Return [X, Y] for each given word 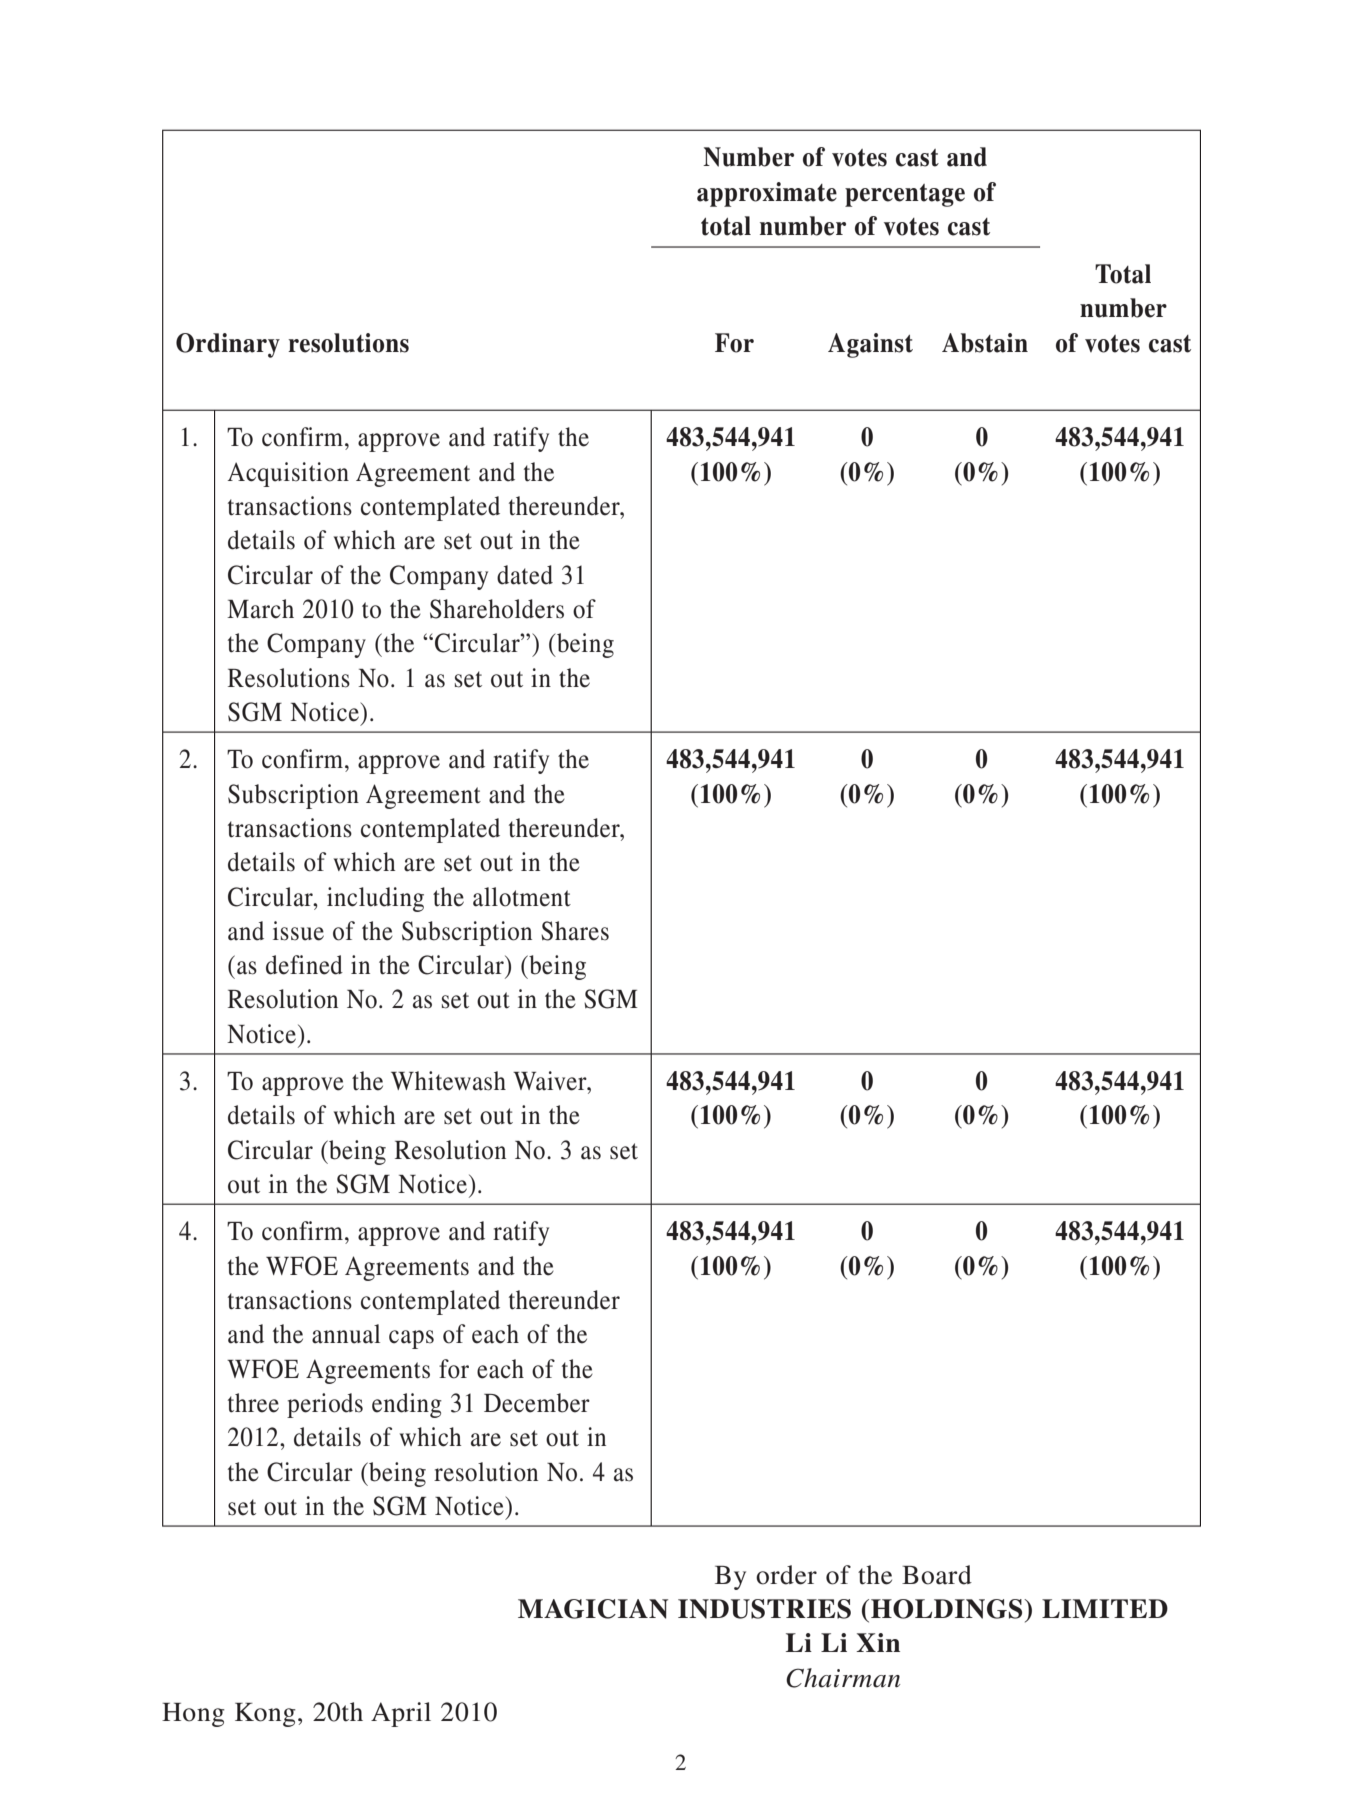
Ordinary [228, 345]
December [537, 1403]
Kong [265, 1715]
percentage [905, 195]
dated [525, 575]
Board [937, 1575]
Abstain [985, 343]
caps [411, 1339]
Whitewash [448, 1081]
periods [325, 1405]
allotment [522, 897]
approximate [767, 194]
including [375, 899]
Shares [575, 931]
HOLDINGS [948, 1609]
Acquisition [288, 474]
